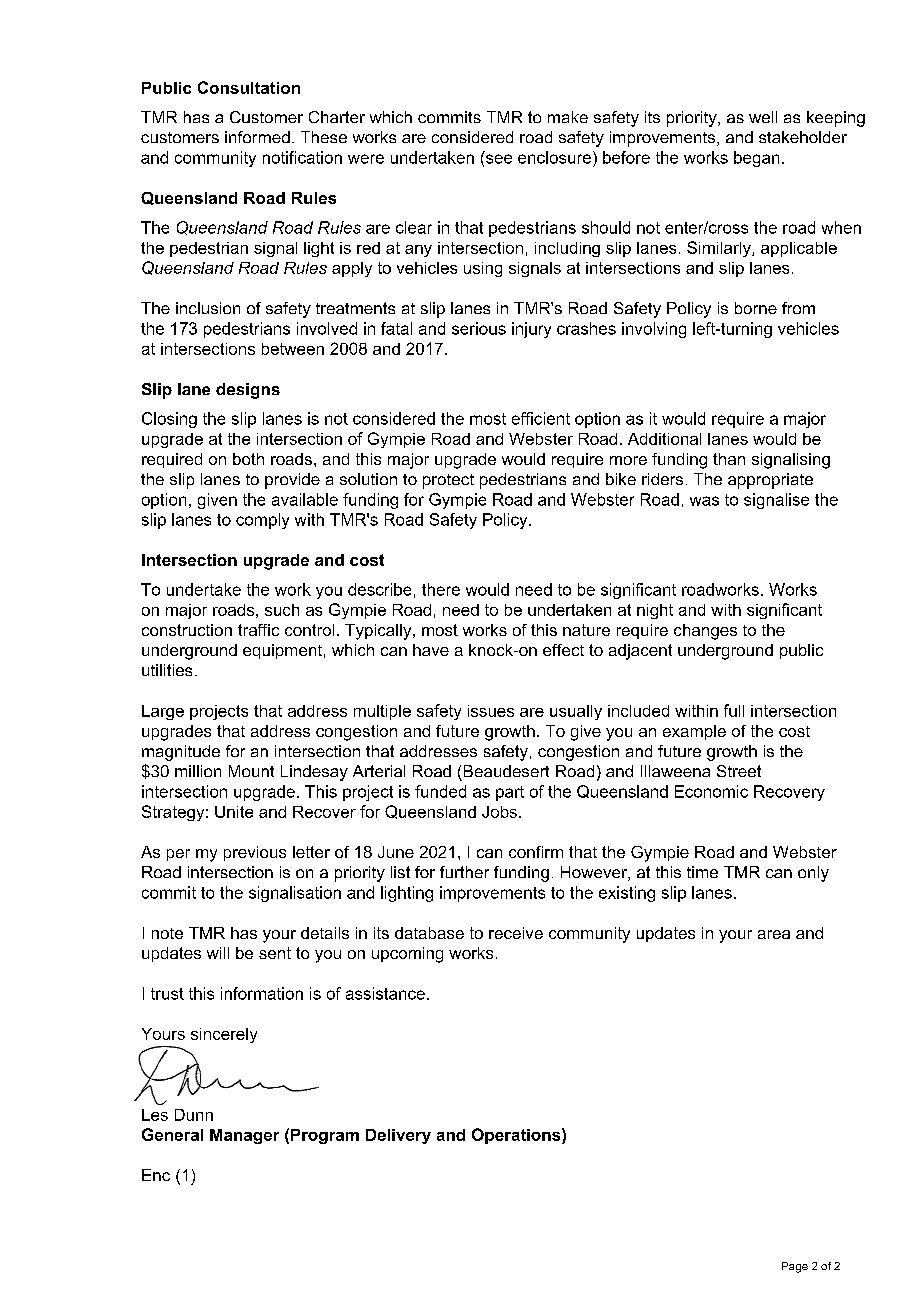  Describe the element at coordinates (255, 853) in the screenshot. I see `previous` at that location.
